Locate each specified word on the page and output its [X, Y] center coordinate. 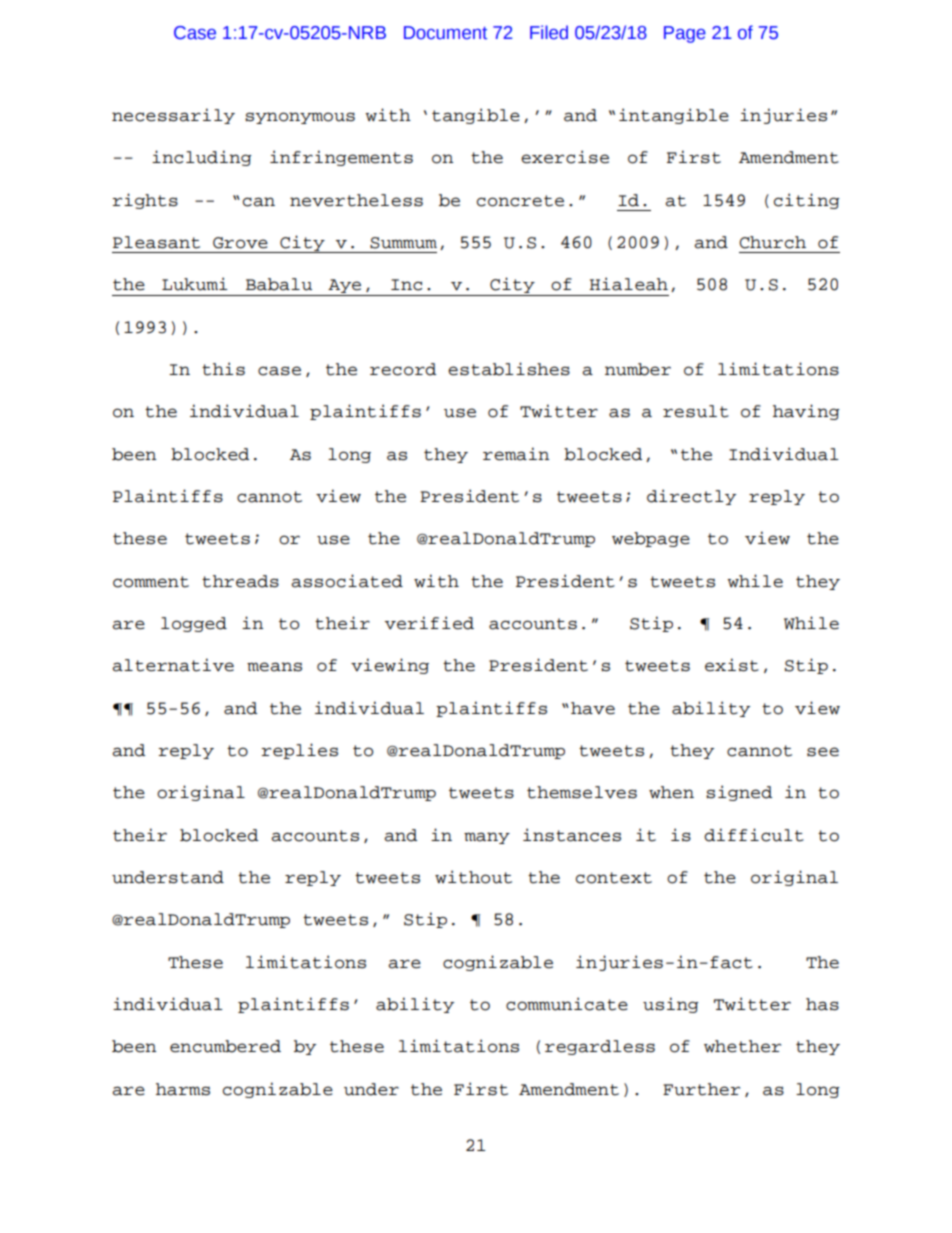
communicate [567, 1004]
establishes [509, 369]
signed [739, 793]
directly [691, 497]
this [223, 369]
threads [240, 581]
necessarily [173, 116]
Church [772, 242]
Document [445, 33]
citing [807, 201]
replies [300, 751]
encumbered [225, 1046]
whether [742, 1046]
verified [429, 623]
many [487, 838]
